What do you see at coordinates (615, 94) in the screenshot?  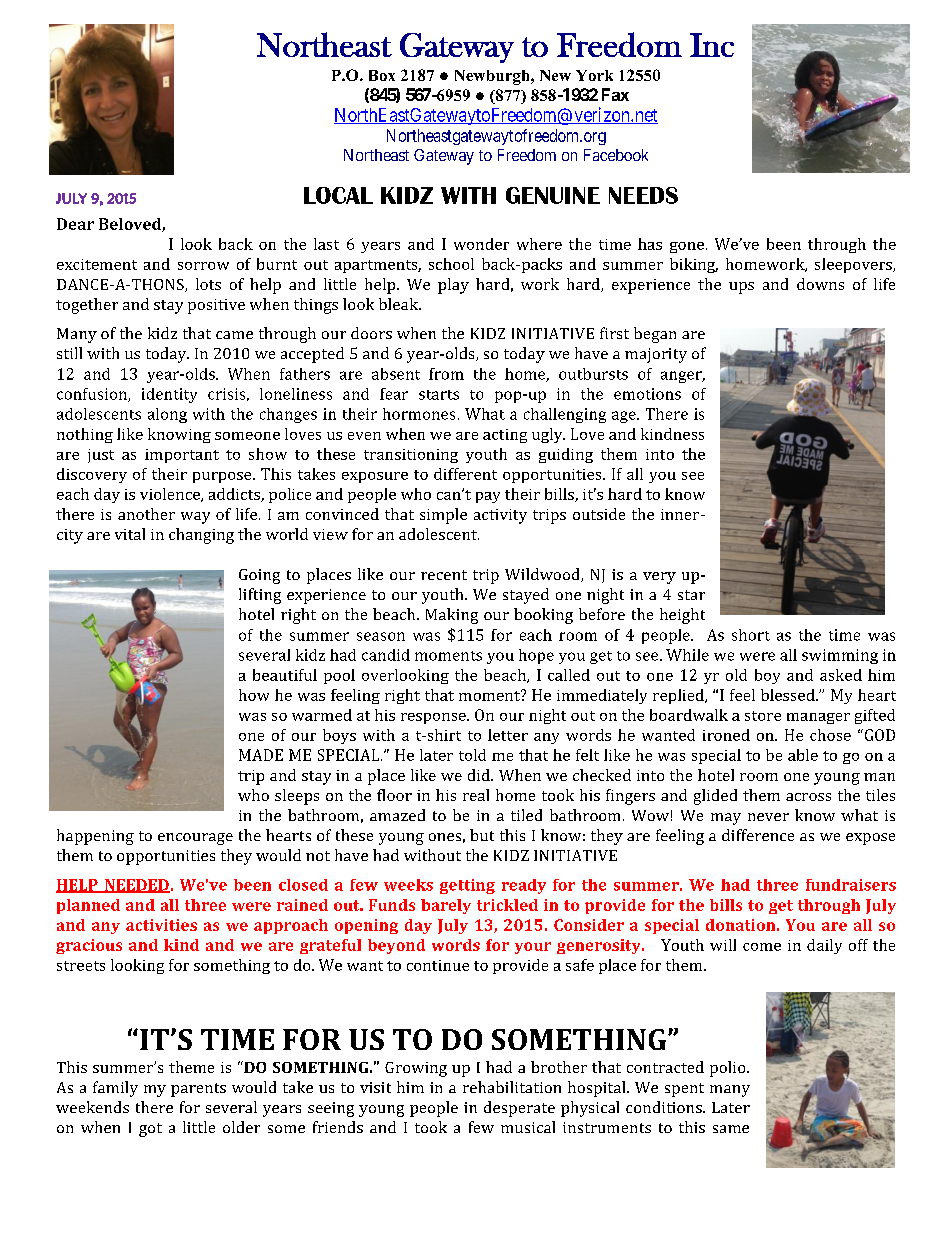 I see `Fax` at bounding box center [615, 94].
